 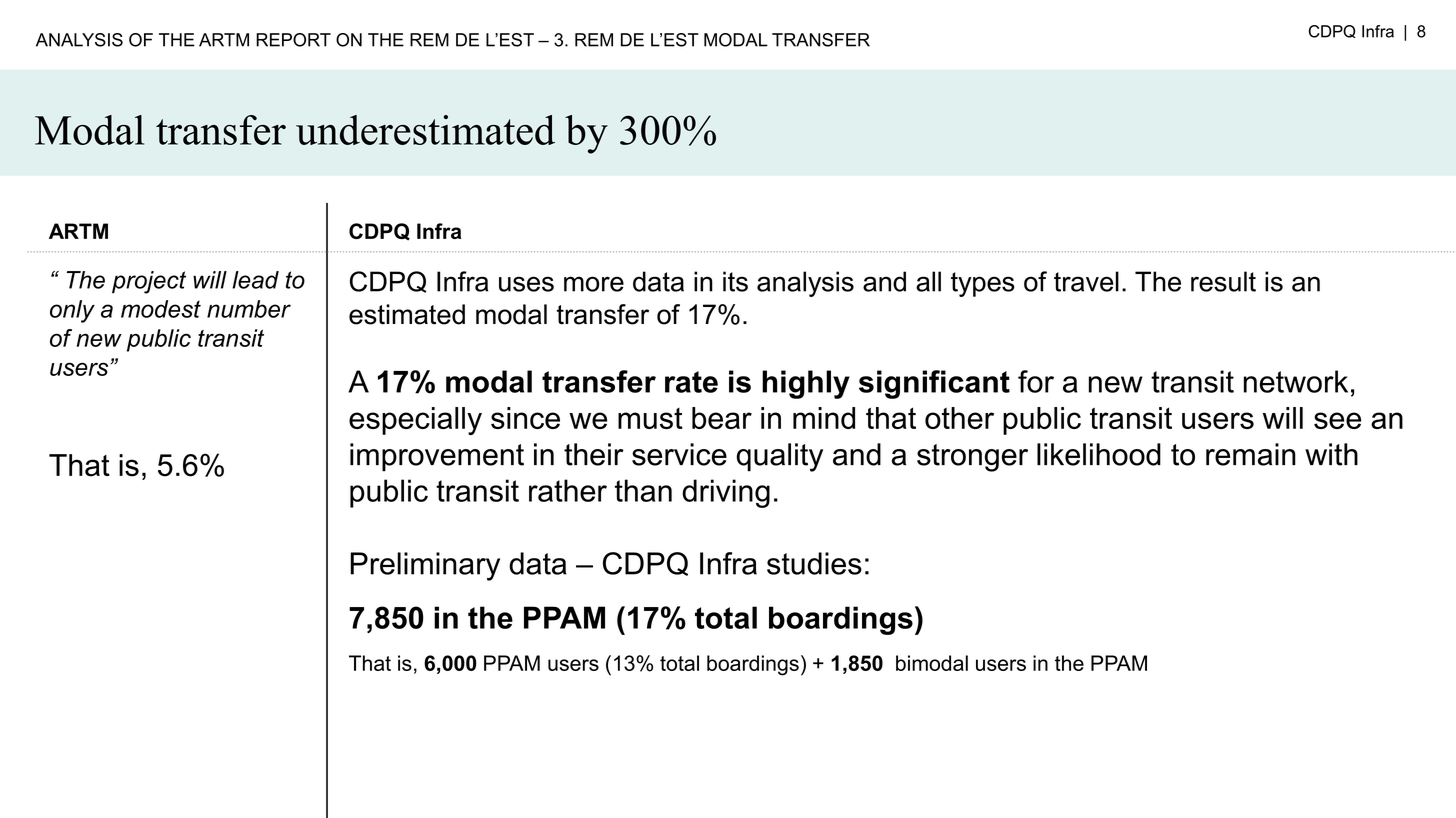 What do you see at coordinates (735, 281) in the screenshot?
I see `its` at bounding box center [735, 281].
